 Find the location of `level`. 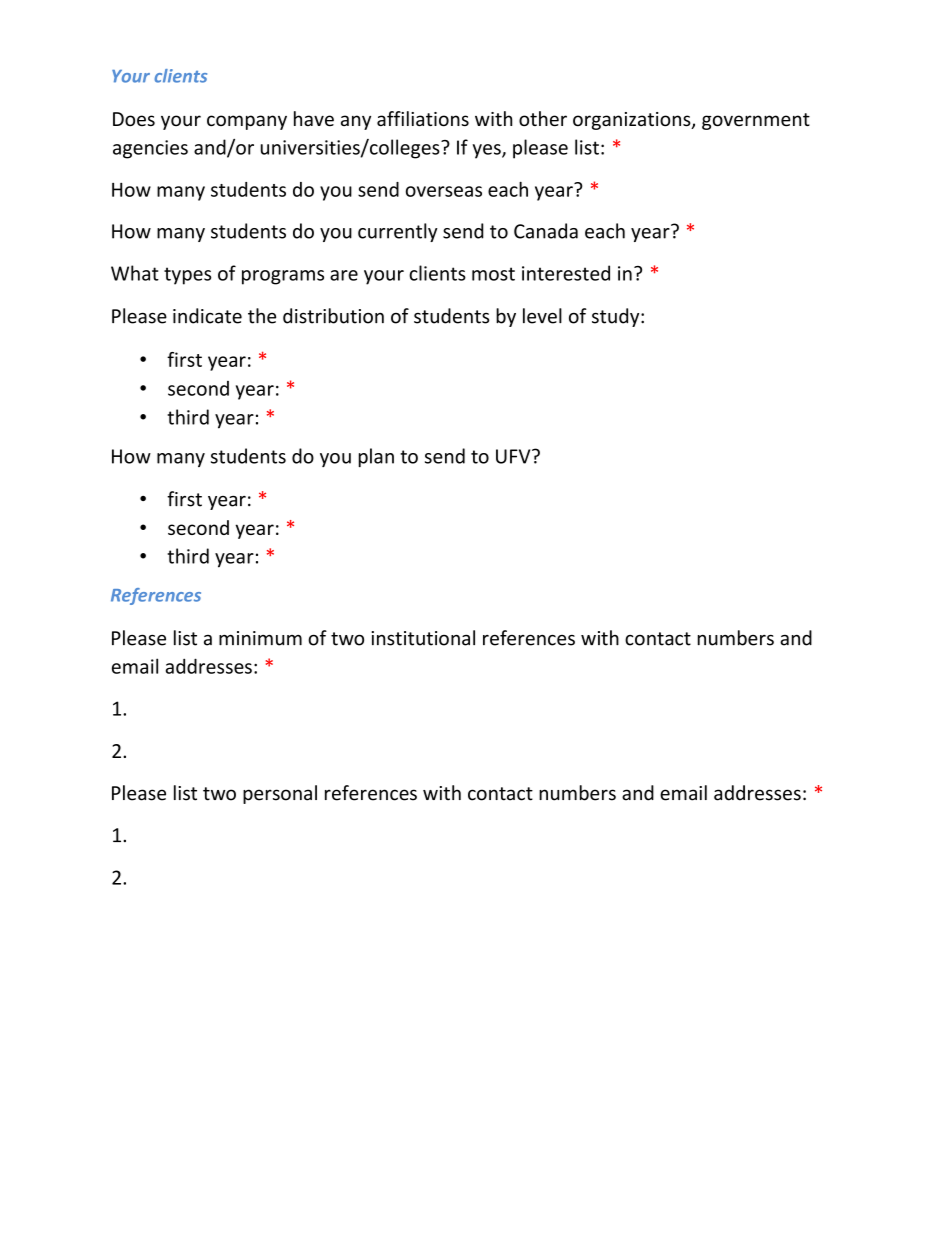

level is located at coordinates (542, 316).
